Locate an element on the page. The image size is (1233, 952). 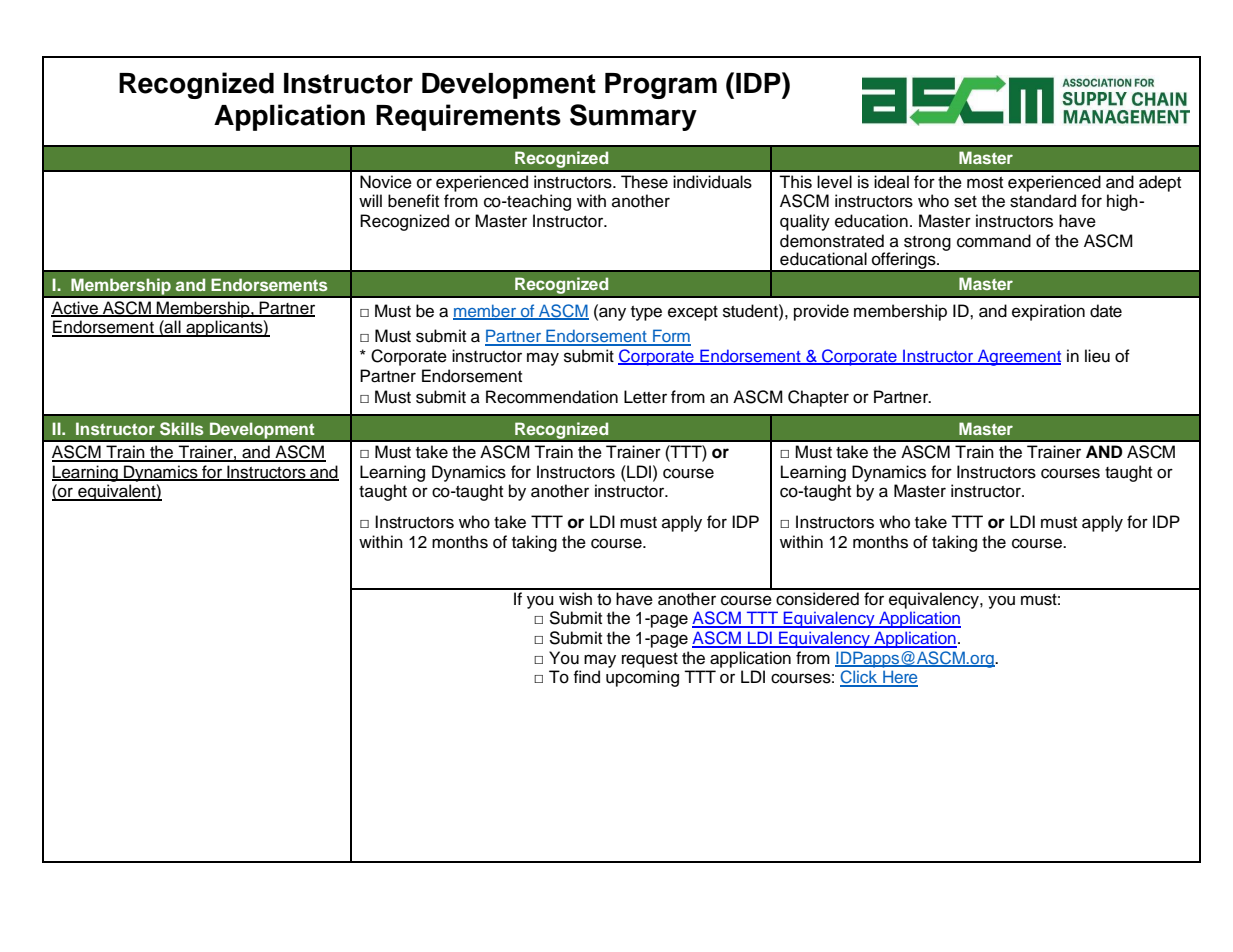
will is located at coordinates (370, 200).
